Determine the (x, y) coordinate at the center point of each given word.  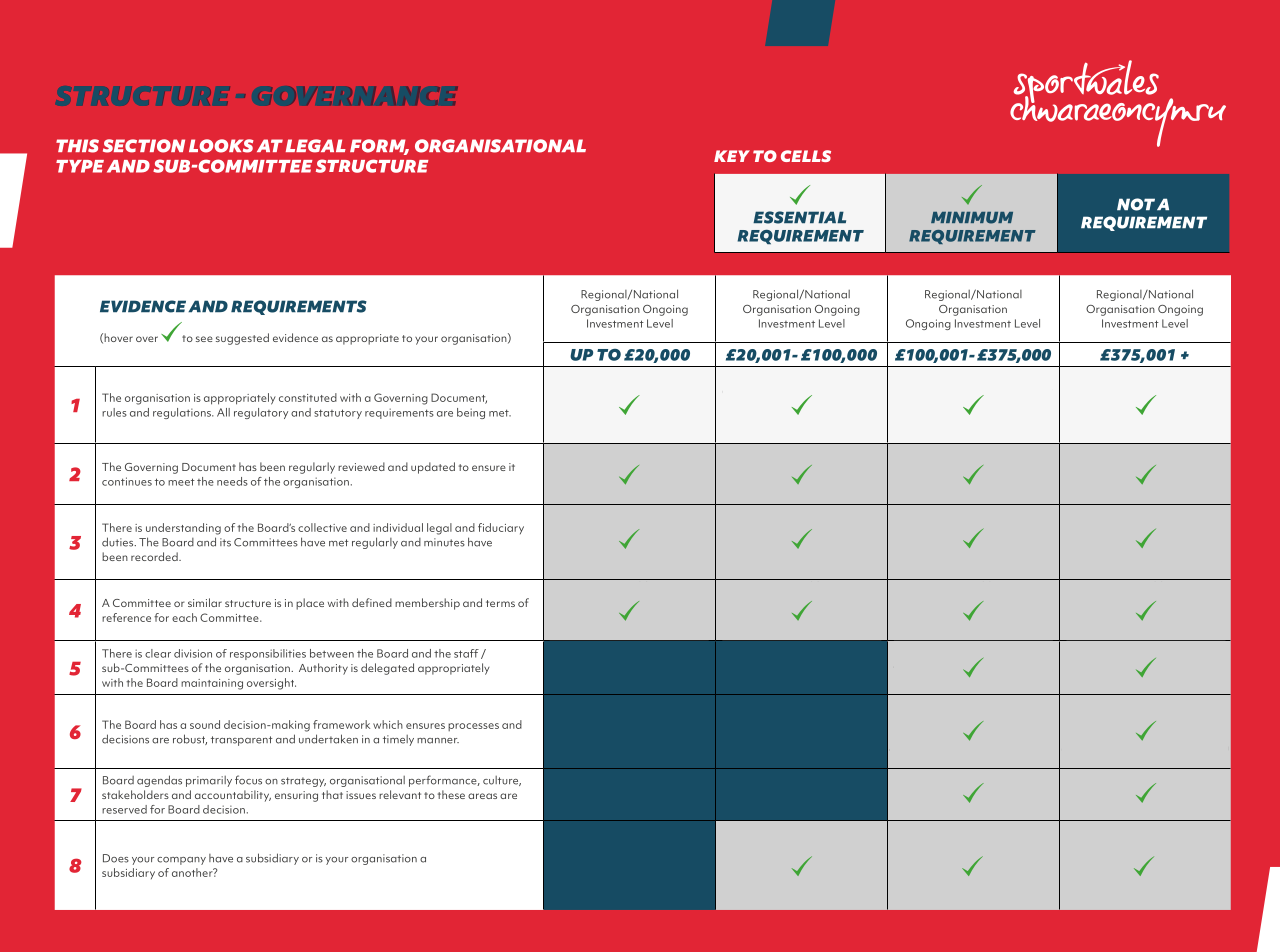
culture (502, 781)
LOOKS (221, 146)
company (181, 861)
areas (482, 796)
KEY (732, 156)
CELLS (806, 156)
